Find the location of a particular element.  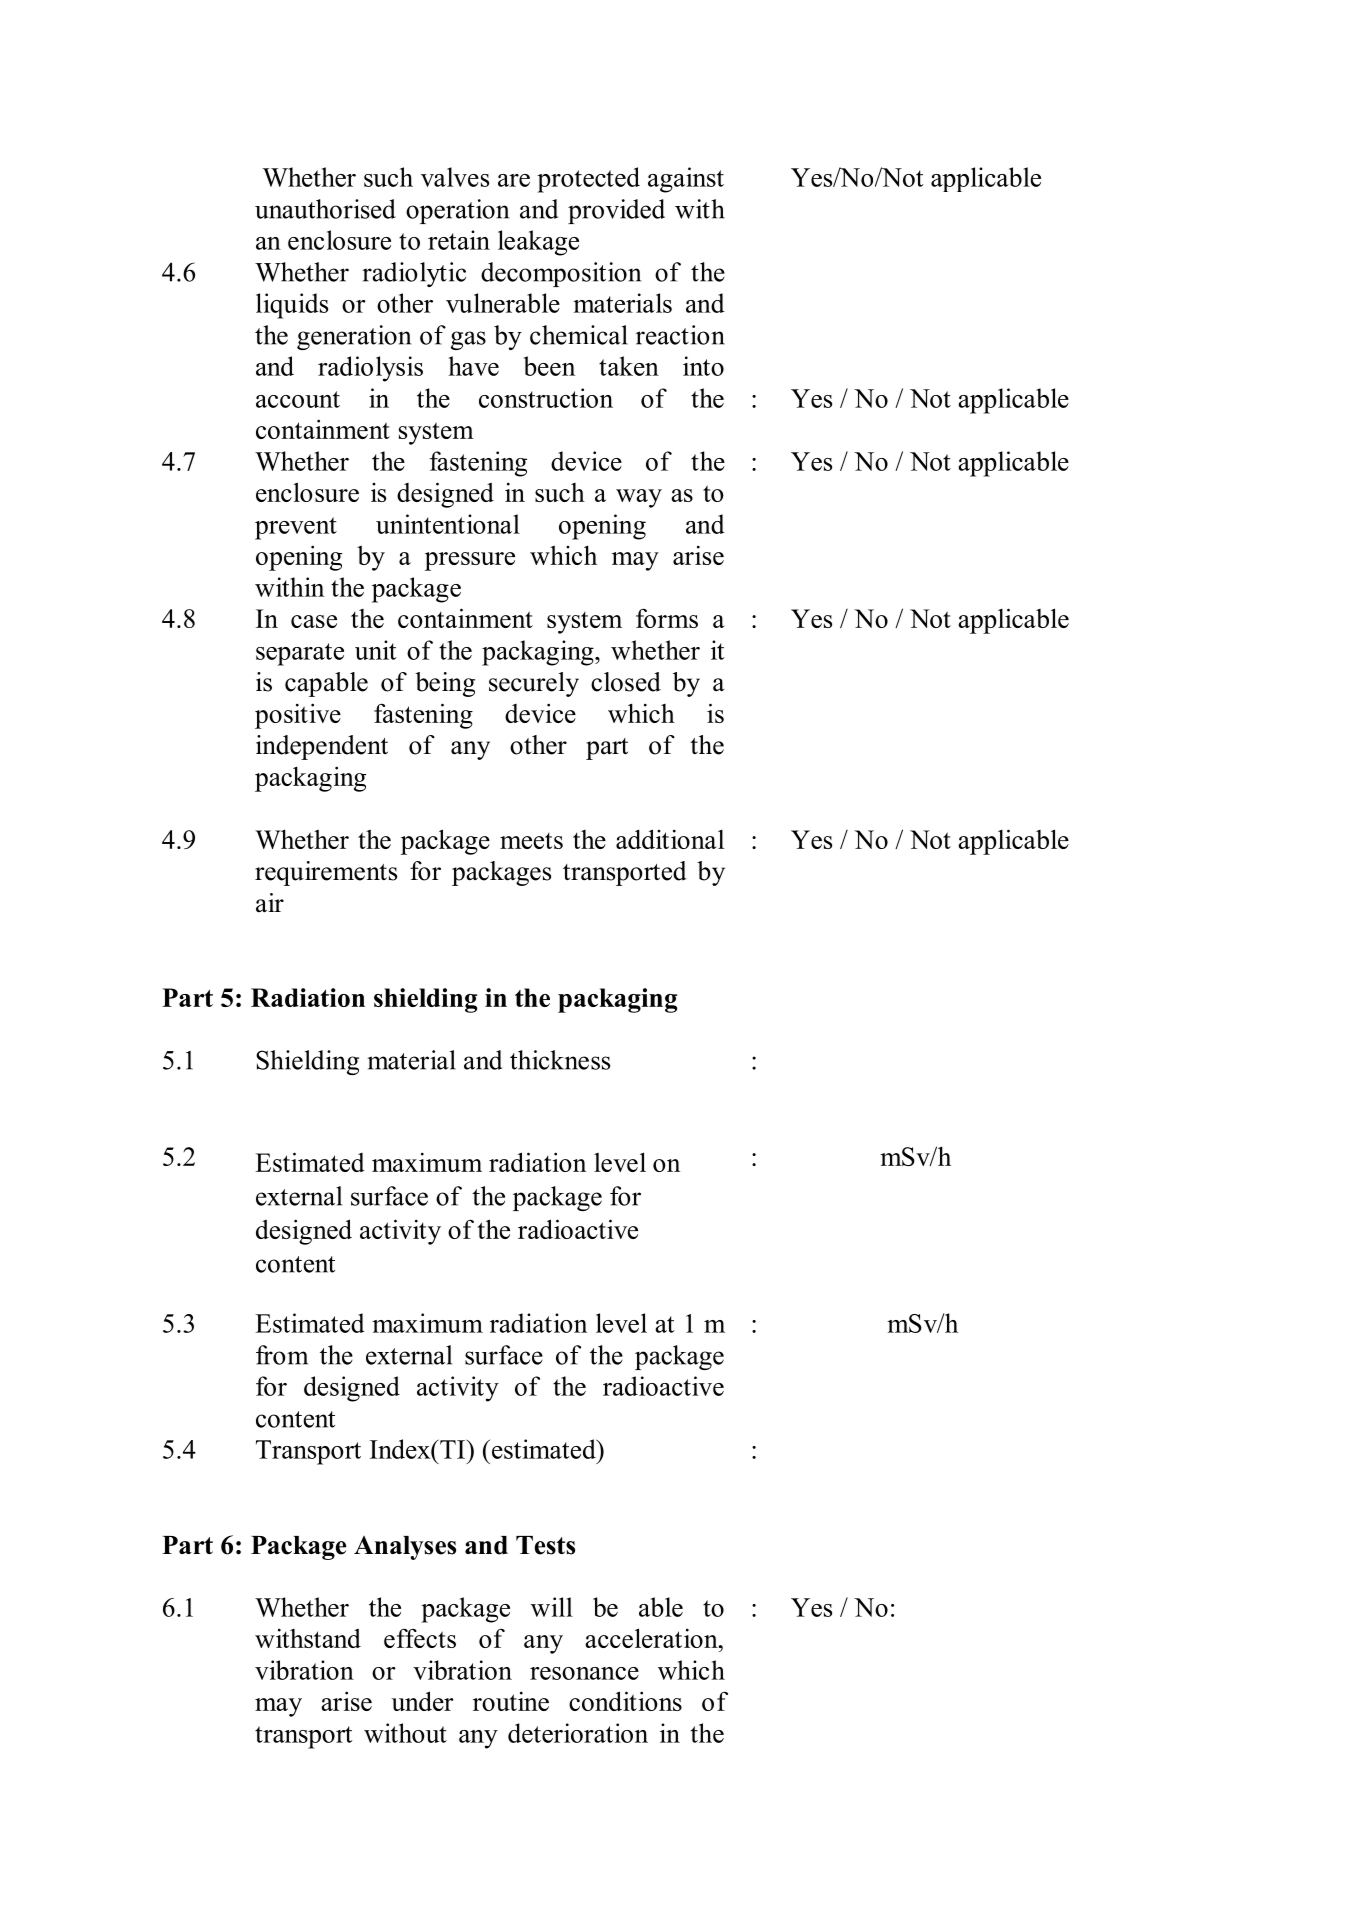

thickness is located at coordinates (560, 1060).
